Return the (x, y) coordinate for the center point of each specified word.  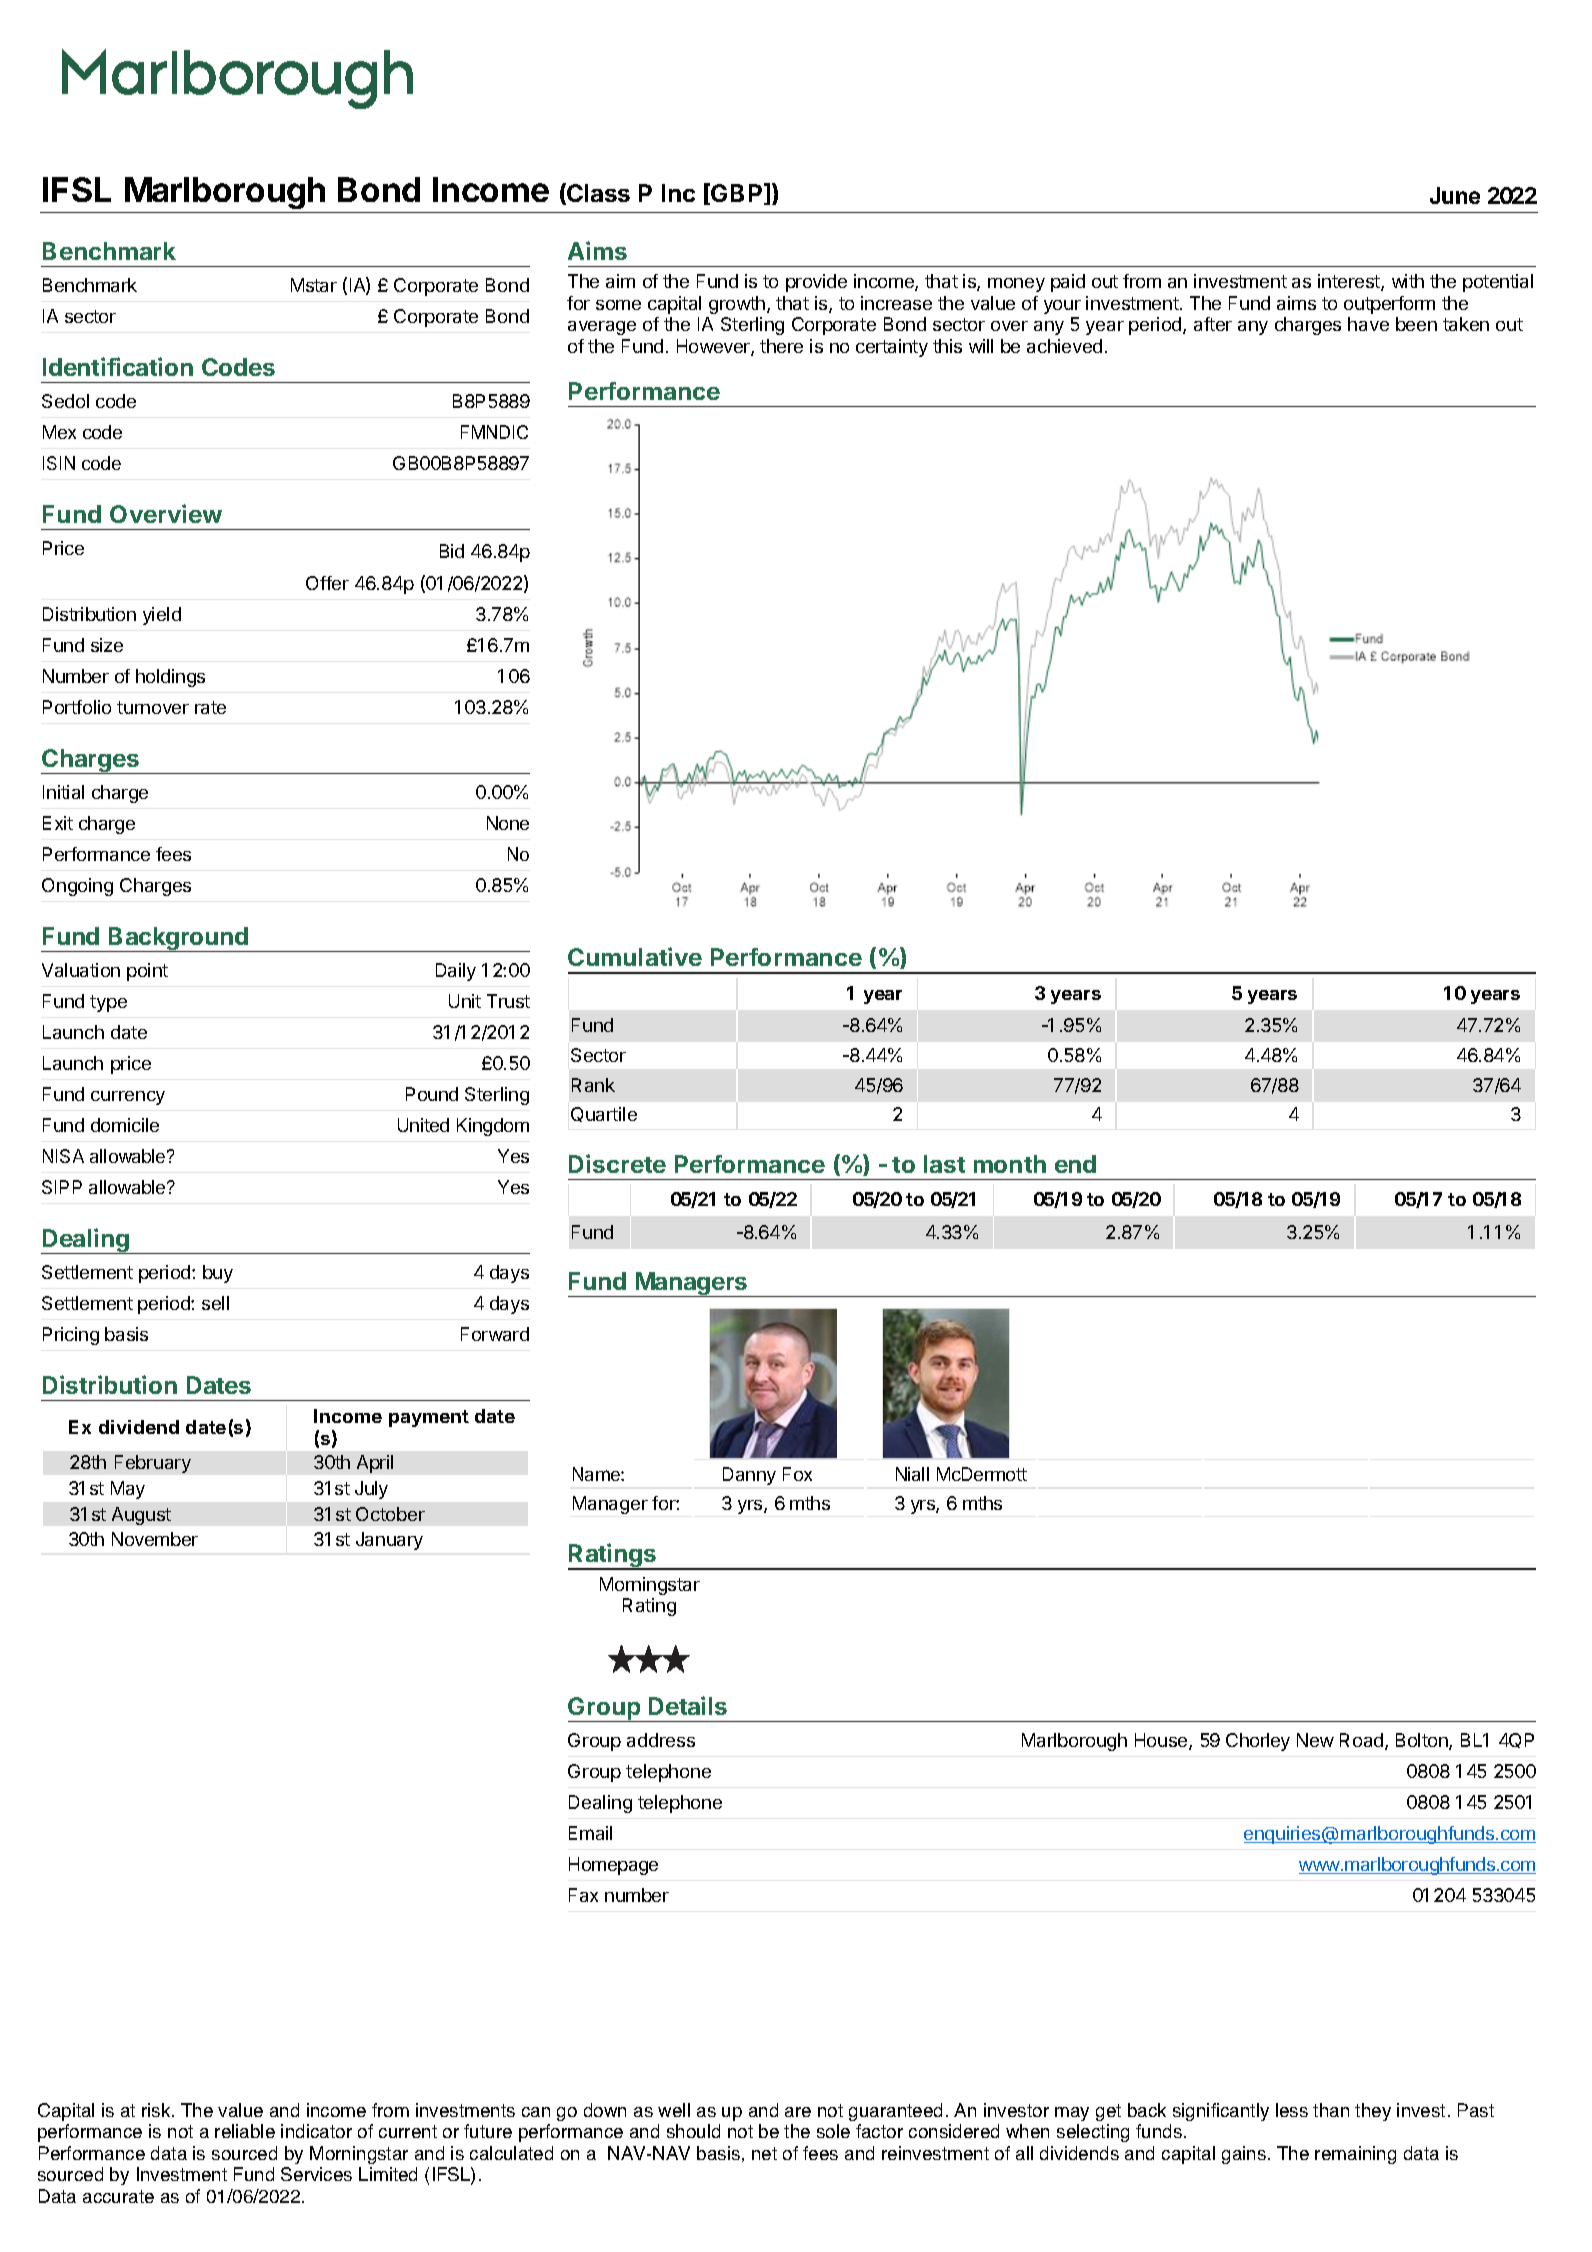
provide (816, 283)
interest (1350, 282)
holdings (170, 678)
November (155, 1539)
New (1315, 1740)
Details (688, 1705)
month (1010, 1164)
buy (218, 1274)
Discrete (617, 1163)
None (508, 823)
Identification (118, 366)
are (798, 2112)
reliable (245, 2131)
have (1368, 324)
